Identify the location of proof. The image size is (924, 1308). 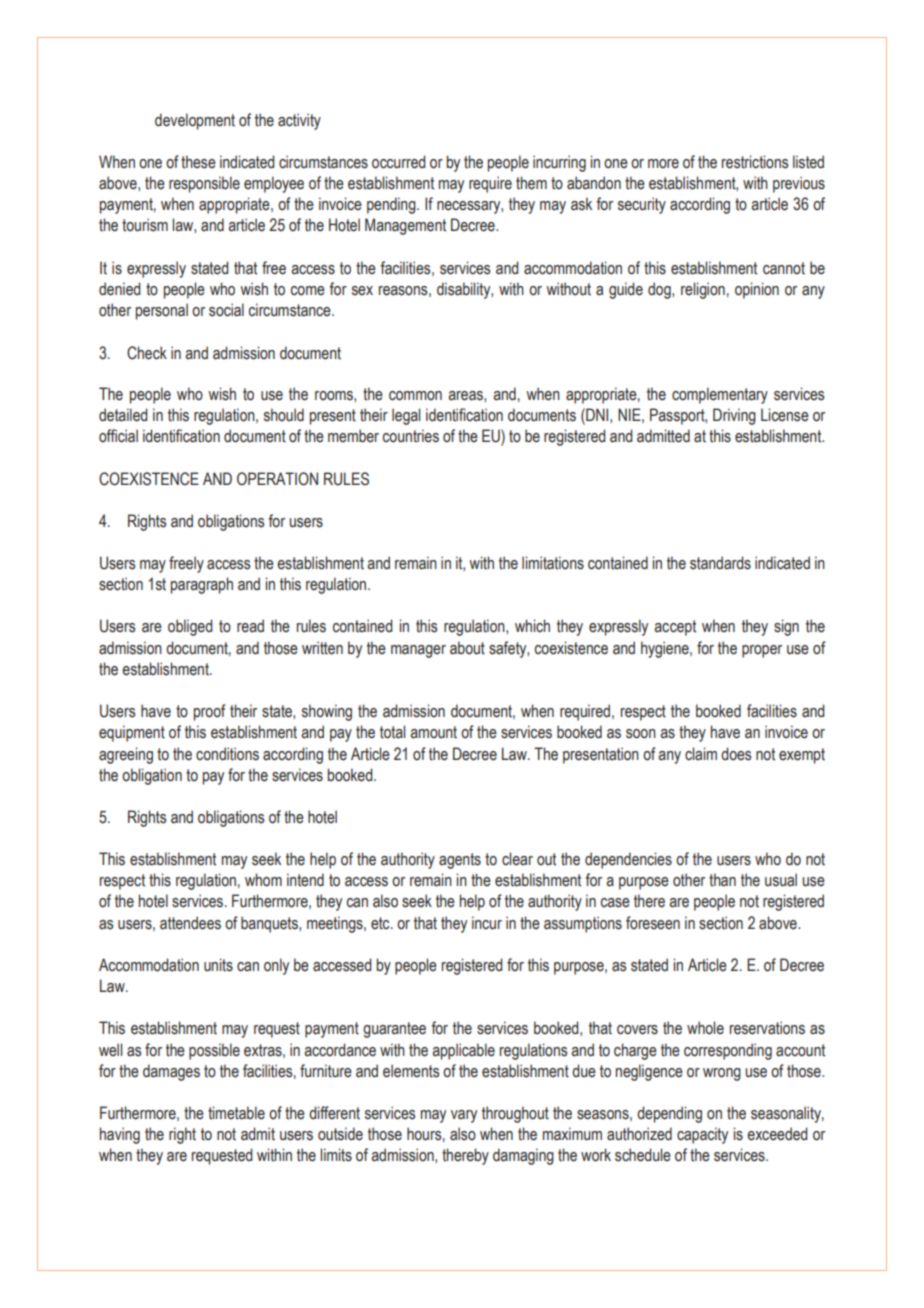
(210, 712).
